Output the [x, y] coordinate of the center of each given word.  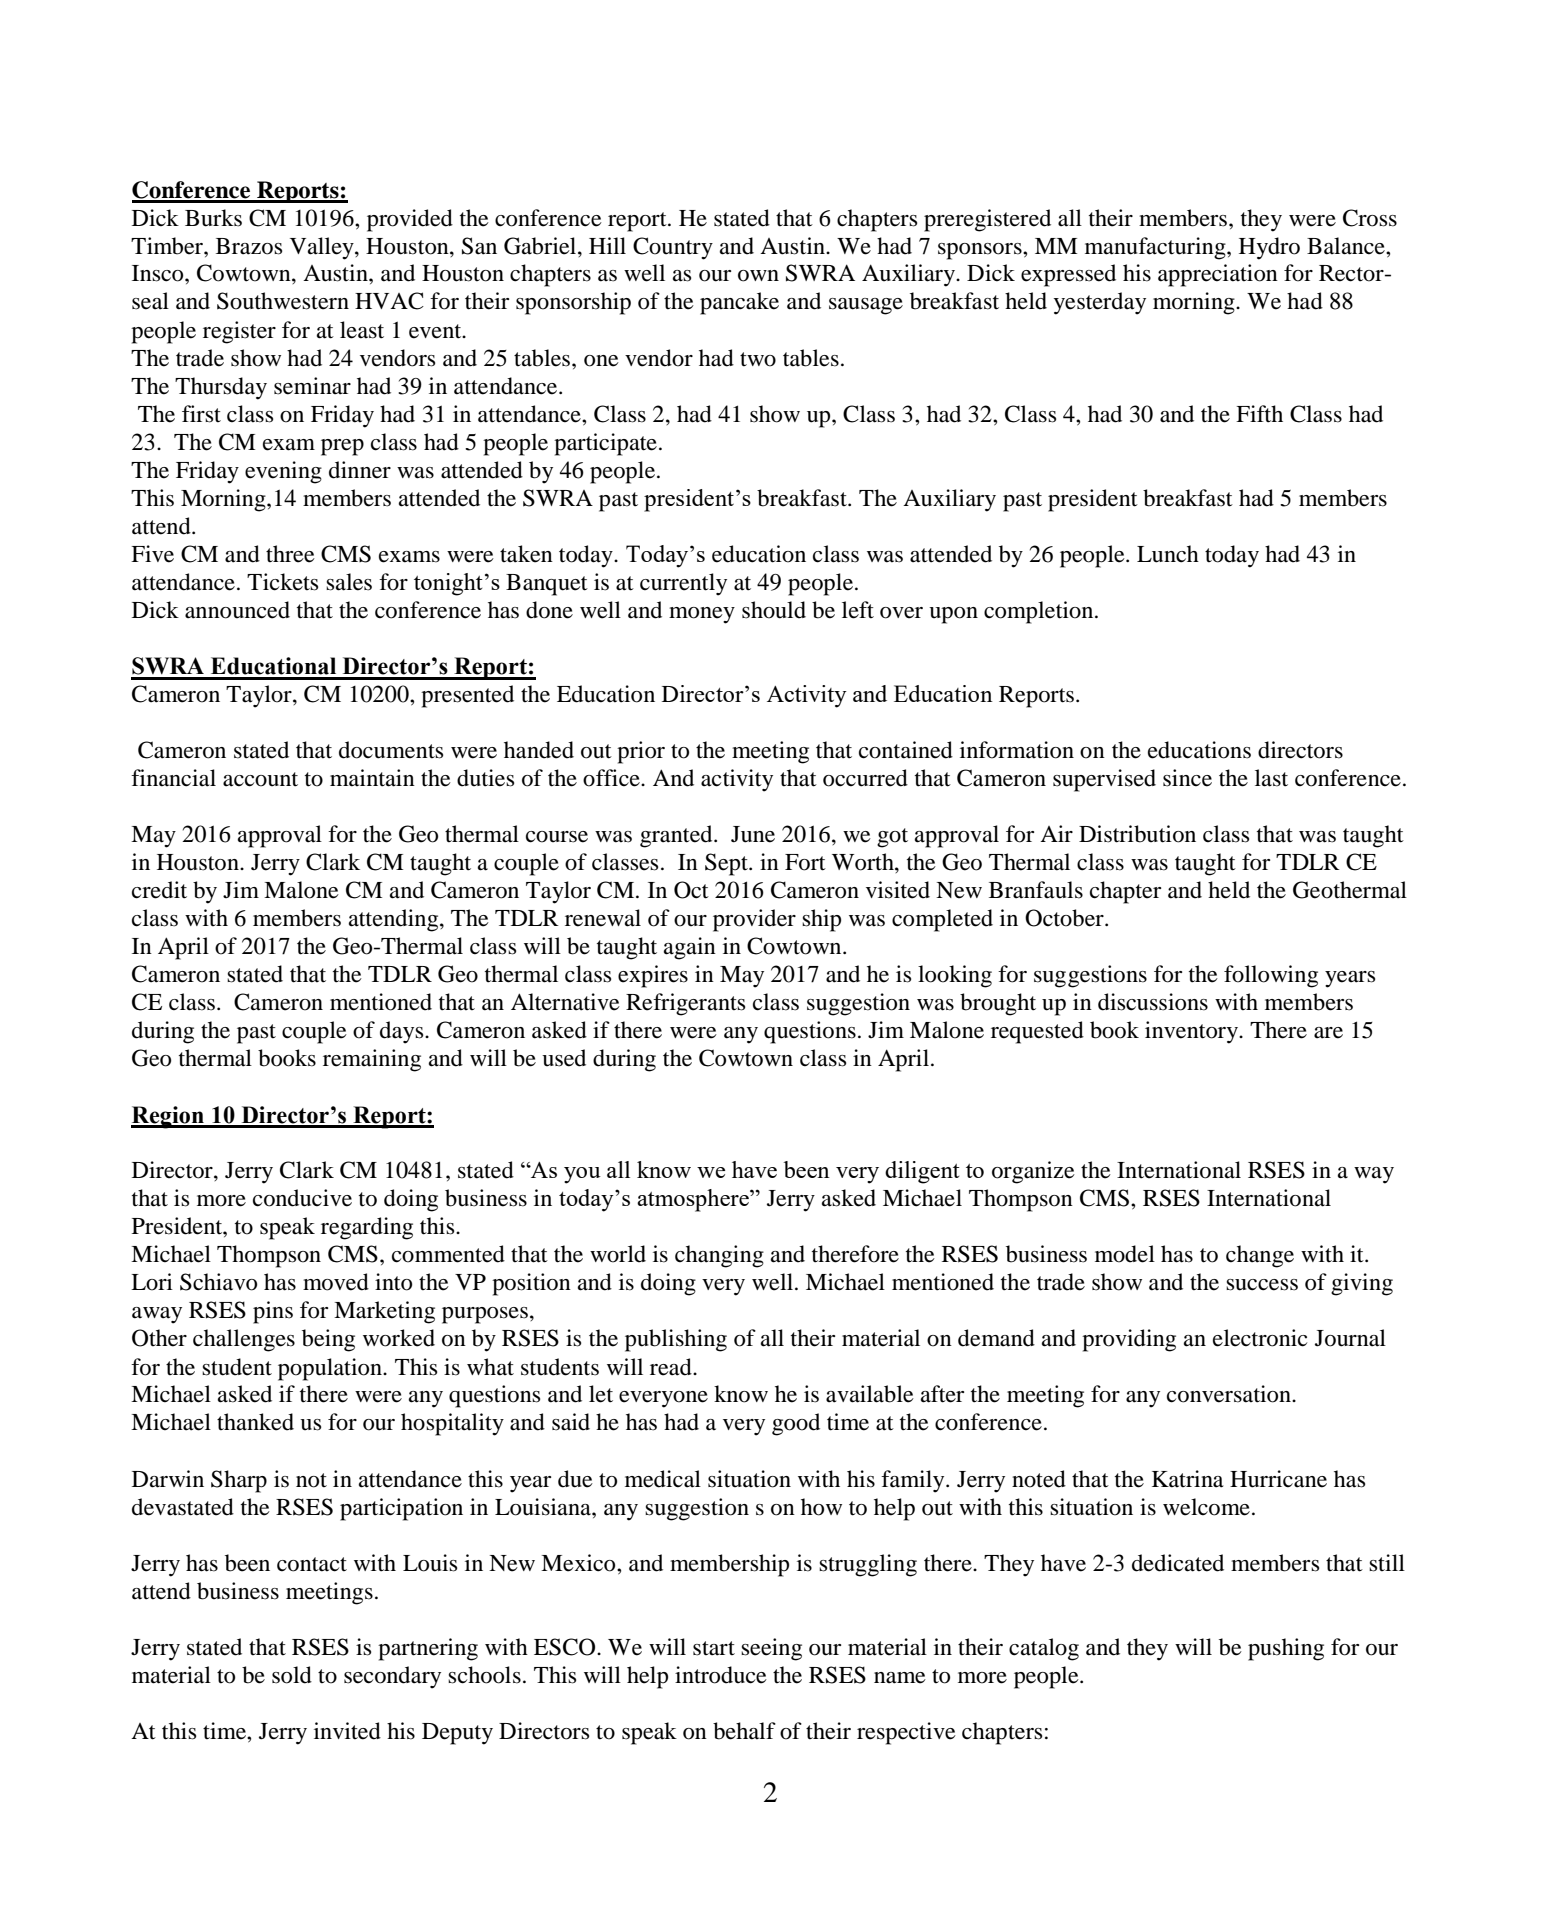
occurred [865, 778]
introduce [721, 1675]
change [1260, 1256]
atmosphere [694, 1200]
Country [673, 248]
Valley [323, 248]
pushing [1286, 1649]
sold [292, 1675]
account [260, 779]
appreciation [1218, 275]
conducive [302, 1198]
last [1271, 778]
